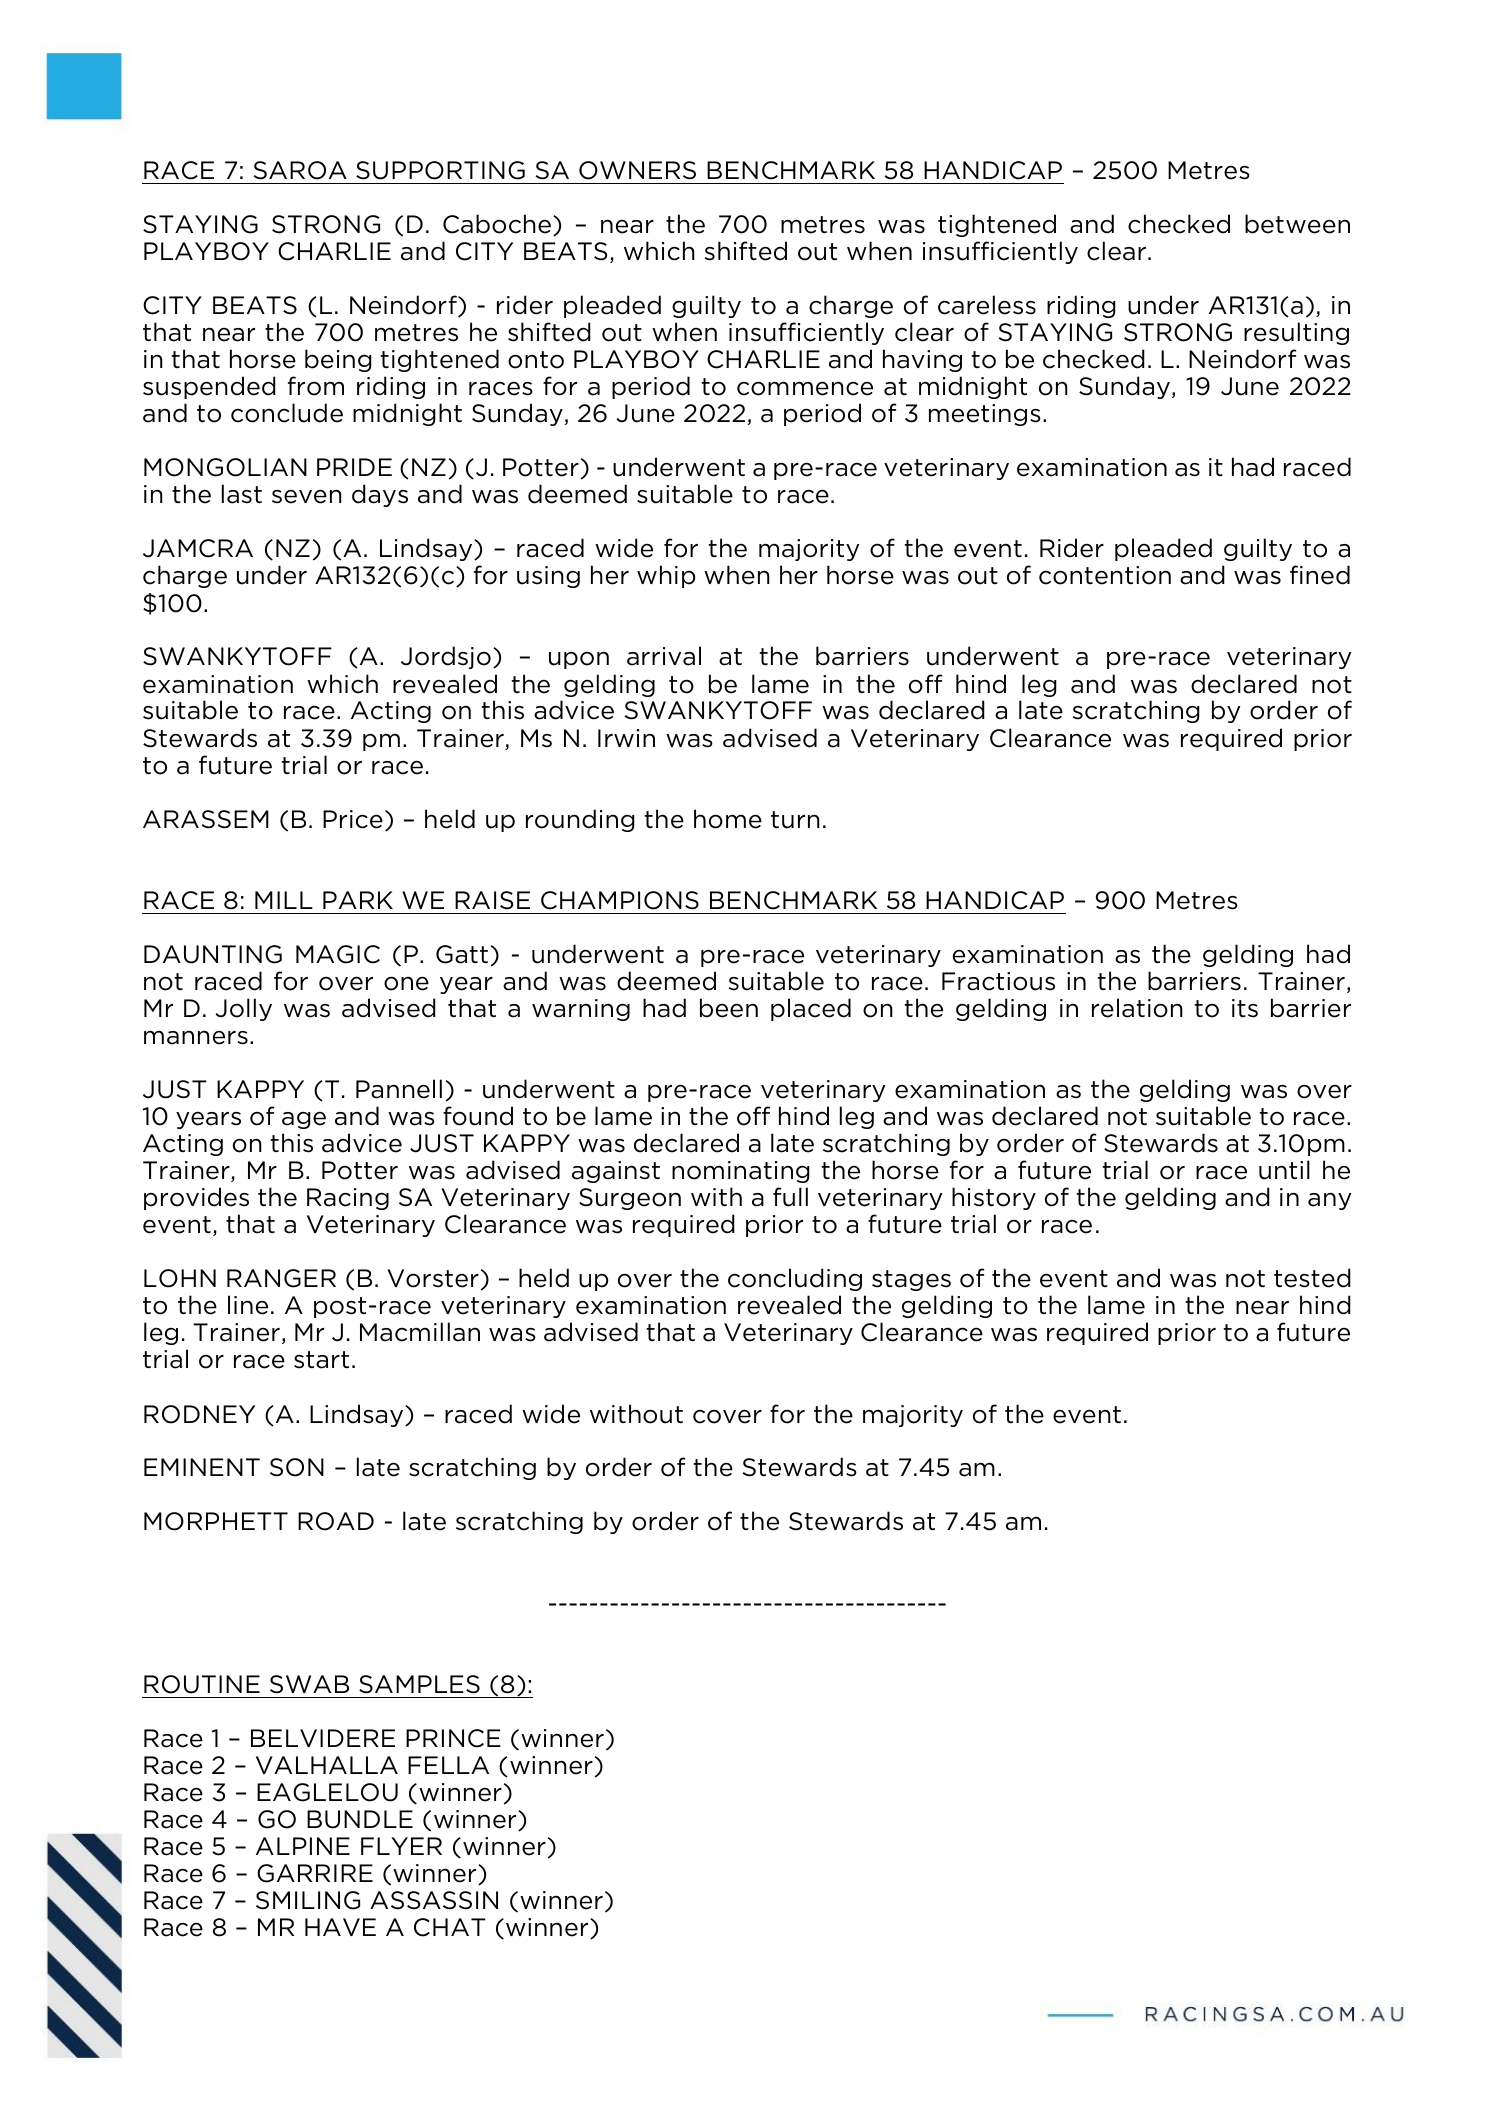 The height and width of the screenshot is (2115, 1495). Describe the element at coordinates (308, 1900) in the screenshot. I see `SMILING` at that location.
